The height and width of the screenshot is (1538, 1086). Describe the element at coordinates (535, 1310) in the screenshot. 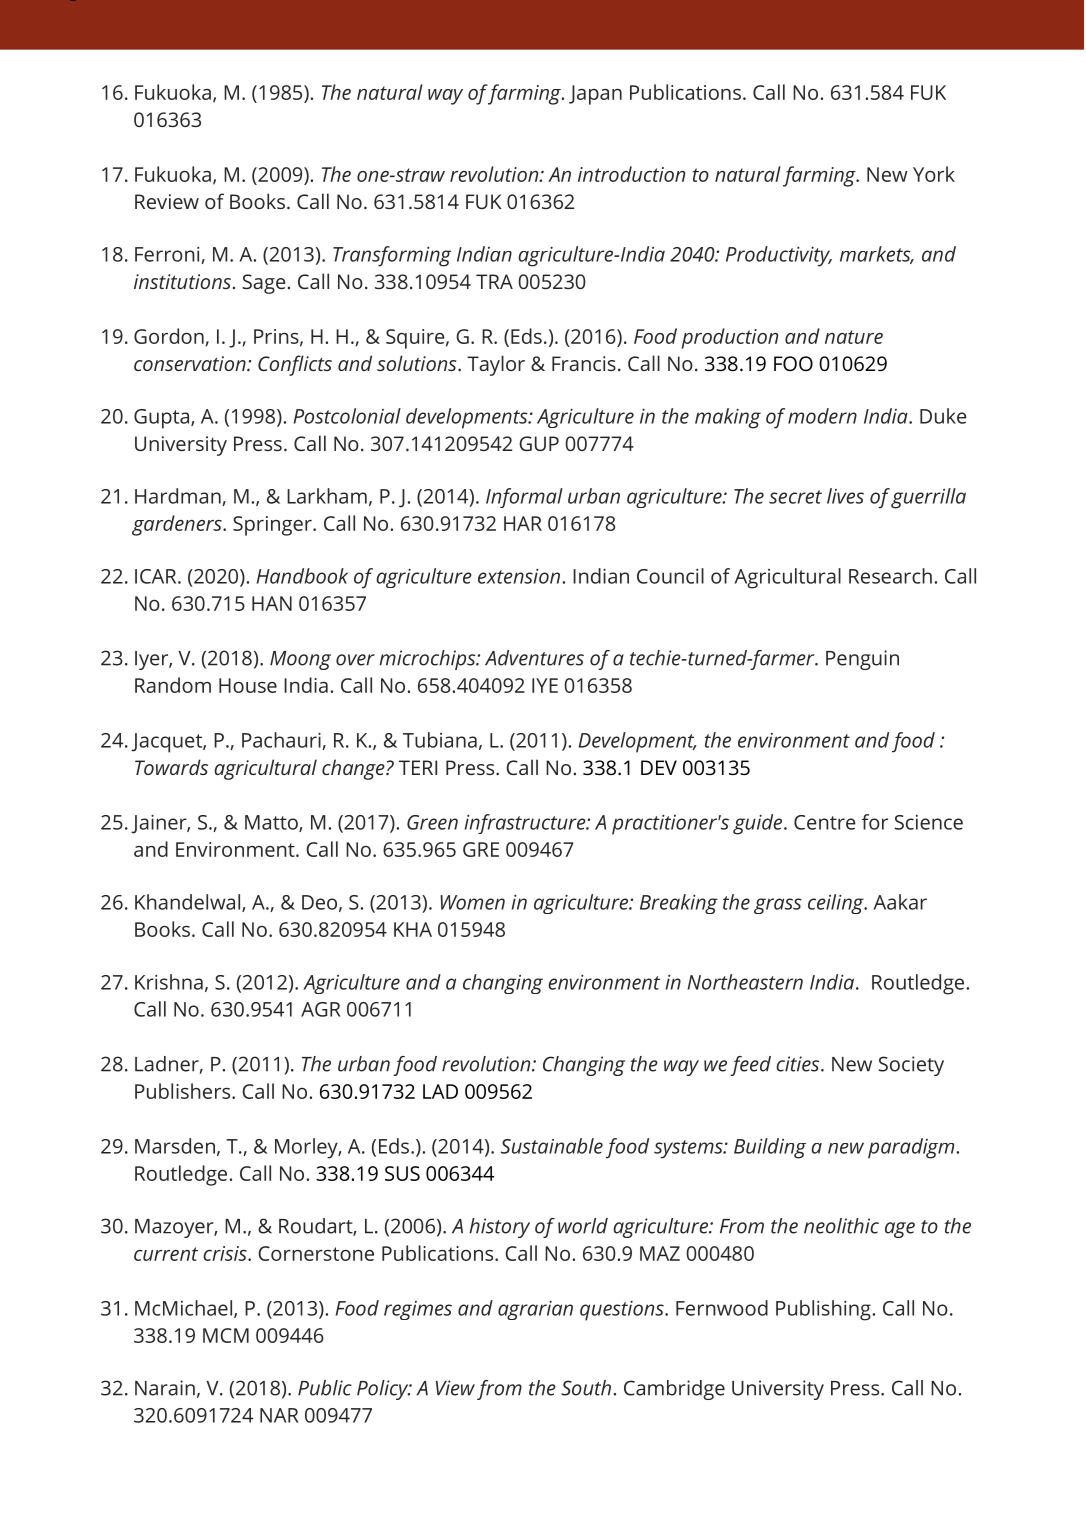

I see `agrarian` at that location.
